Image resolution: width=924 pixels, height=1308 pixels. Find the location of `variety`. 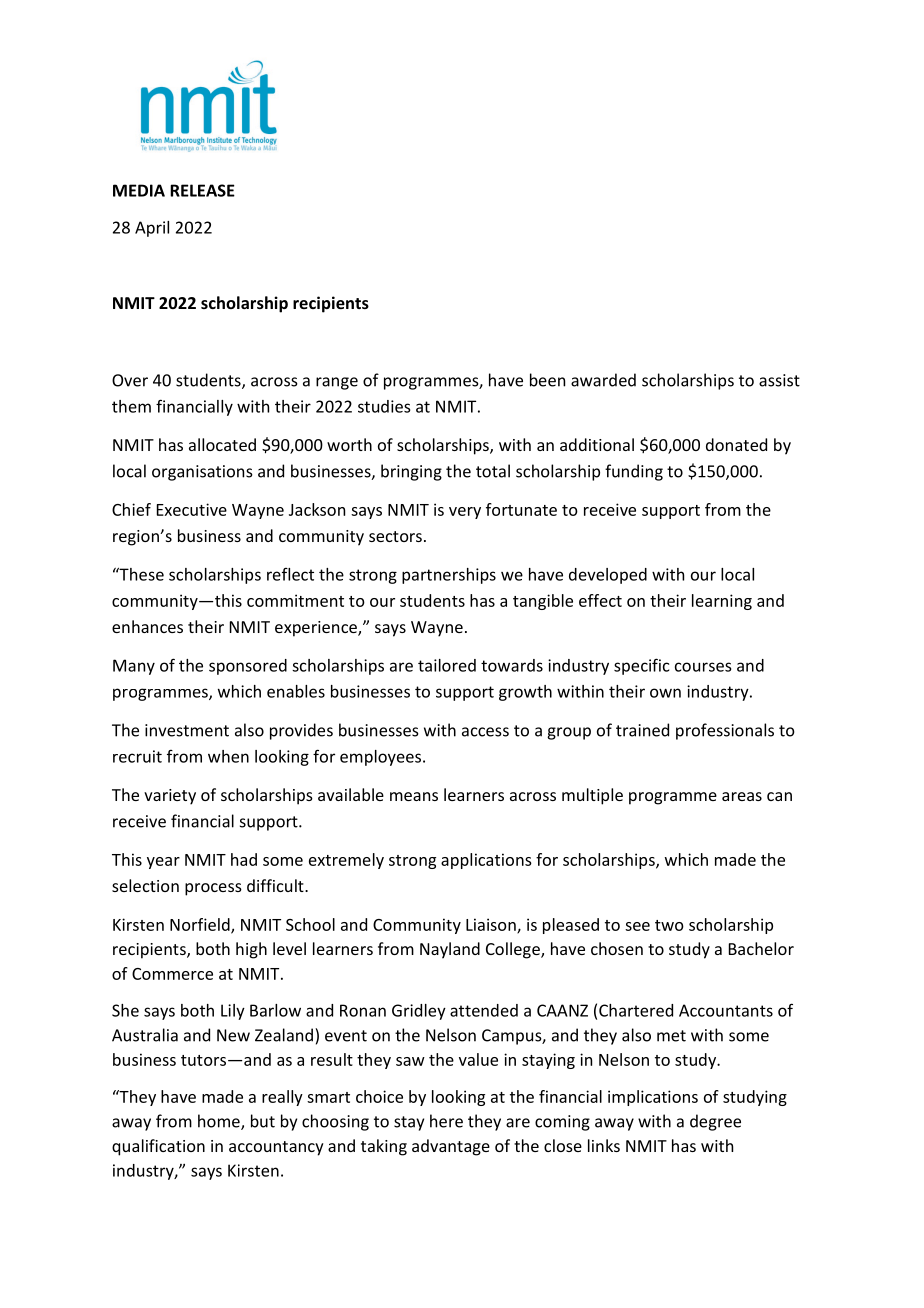

variety is located at coordinates (170, 797).
